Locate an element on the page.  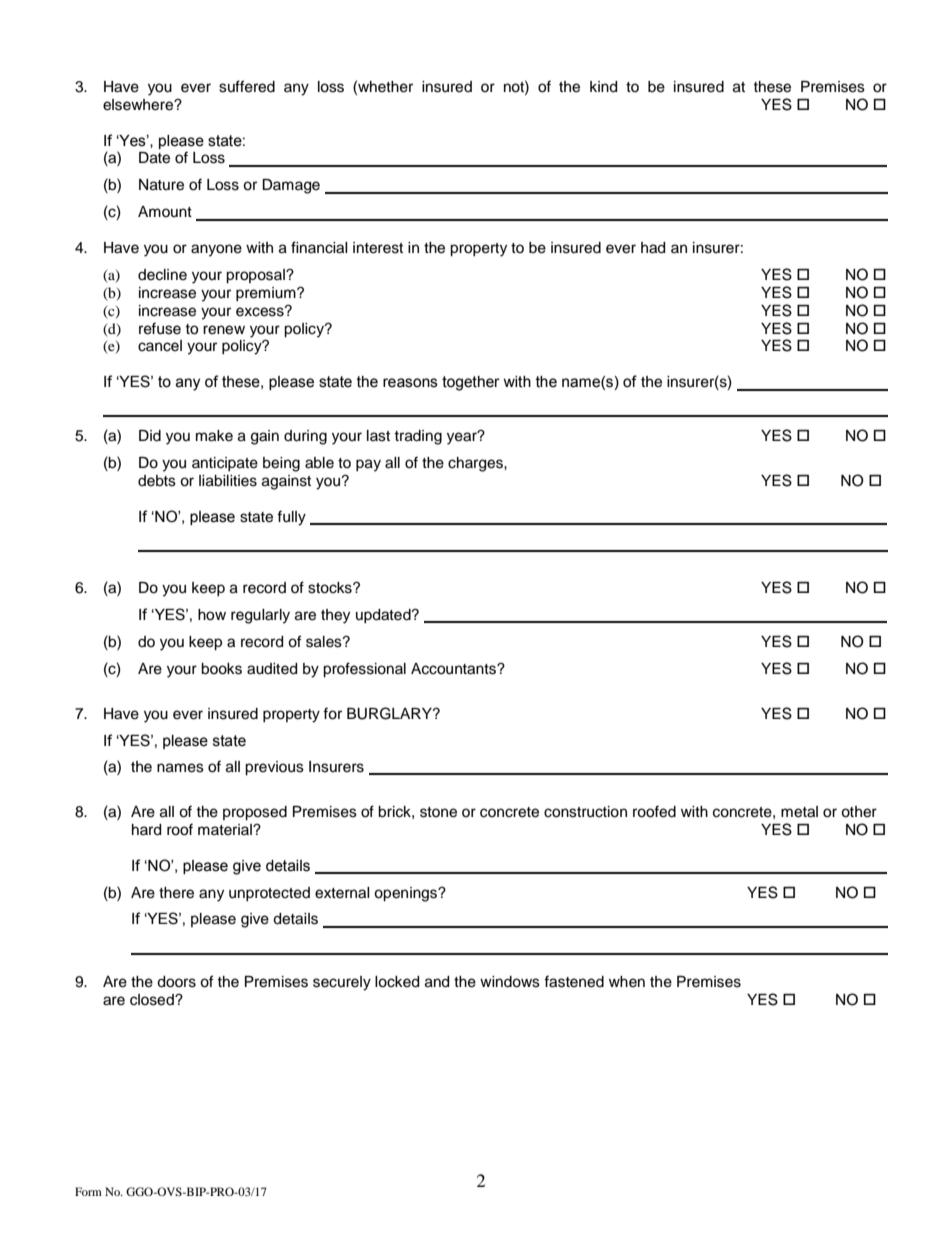
Form is located at coordinates (88, 1191).
